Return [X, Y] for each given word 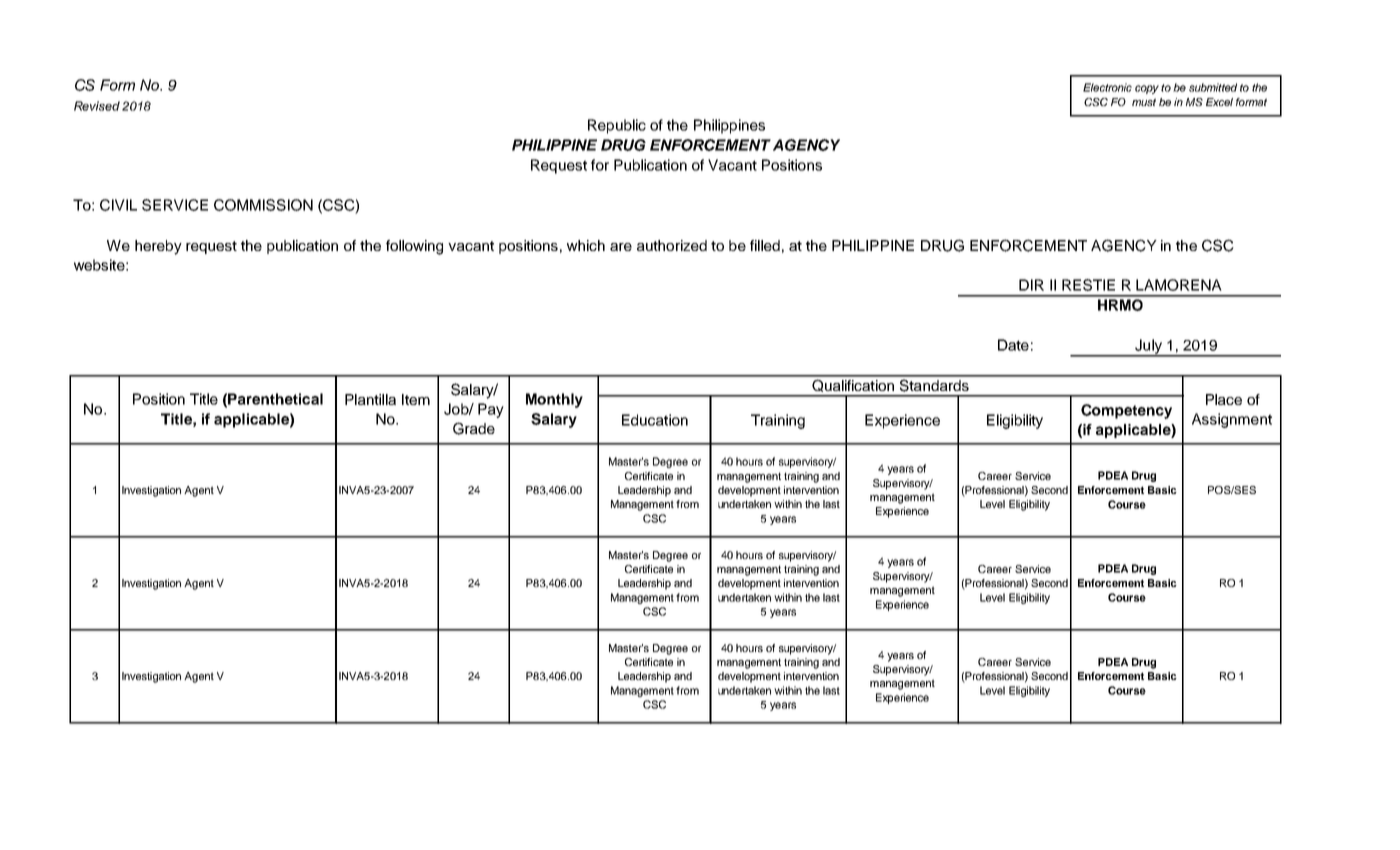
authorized [672, 245]
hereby [158, 247]
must [1144, 102]
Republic [617, 126]
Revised [97, 106]
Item [416, 399]
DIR [1031, 285]
